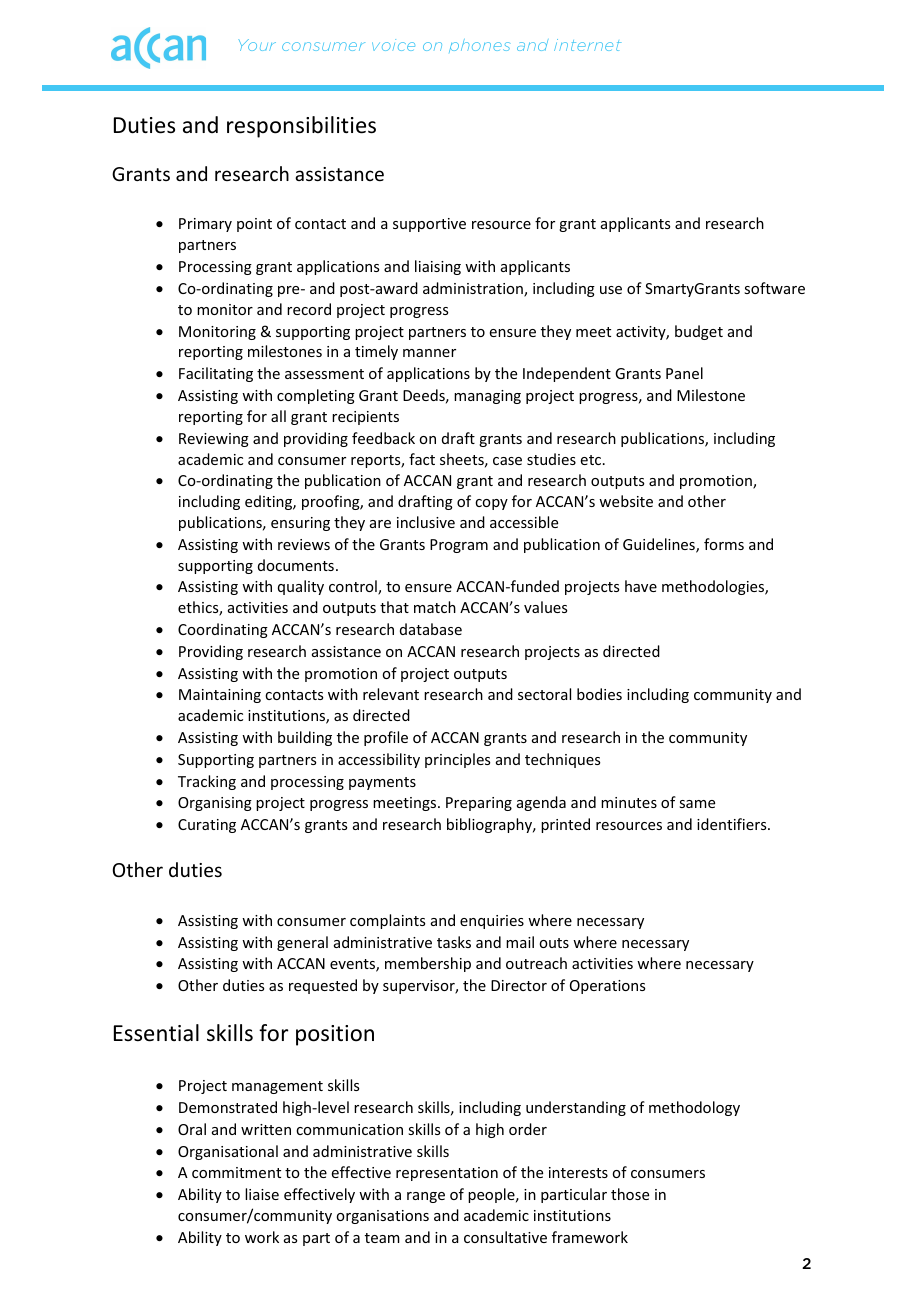 The height and width of the screenshot is (1308, 924). What do you see at coordinates (479, 46) in the screenshot?
I see `phones` at bounding box center [479, 46].
